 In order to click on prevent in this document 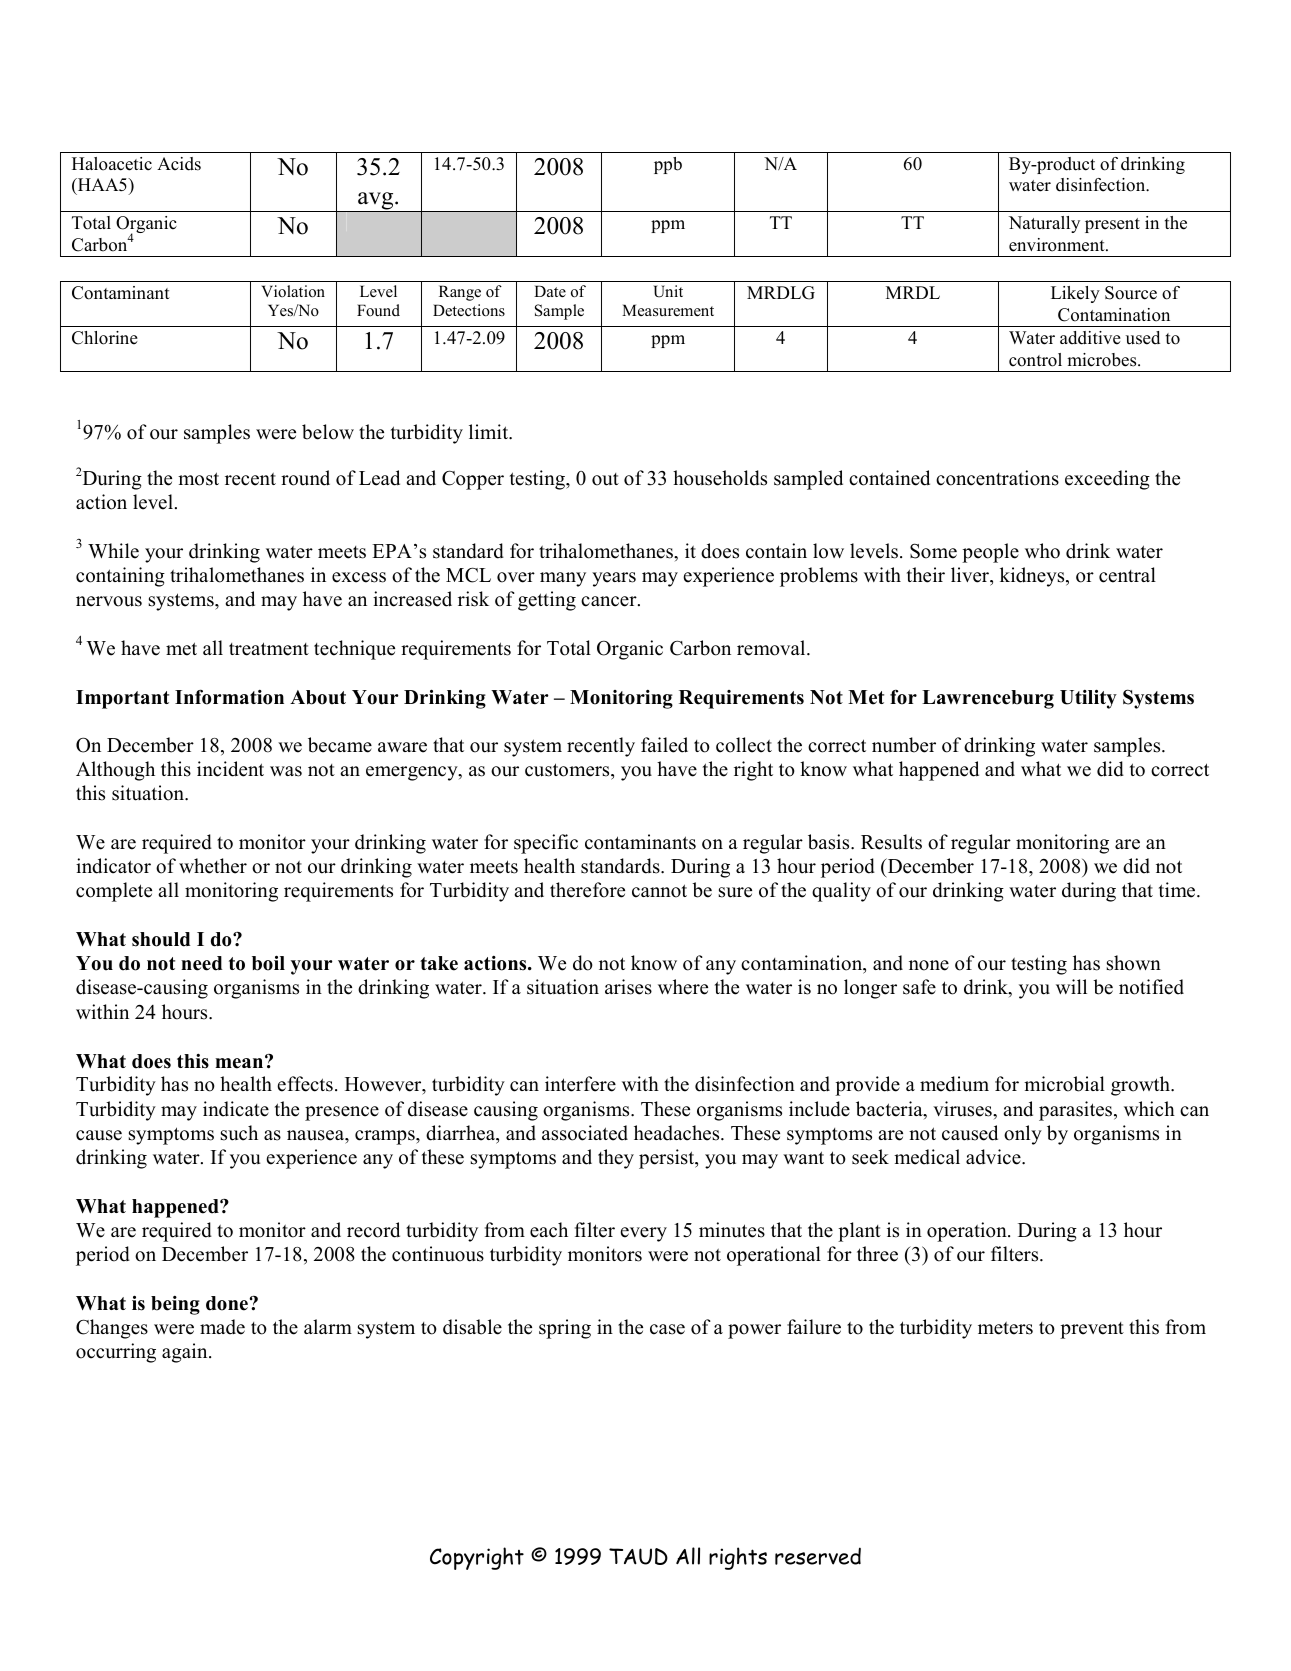, I will do `click(1092, 1330)`.
